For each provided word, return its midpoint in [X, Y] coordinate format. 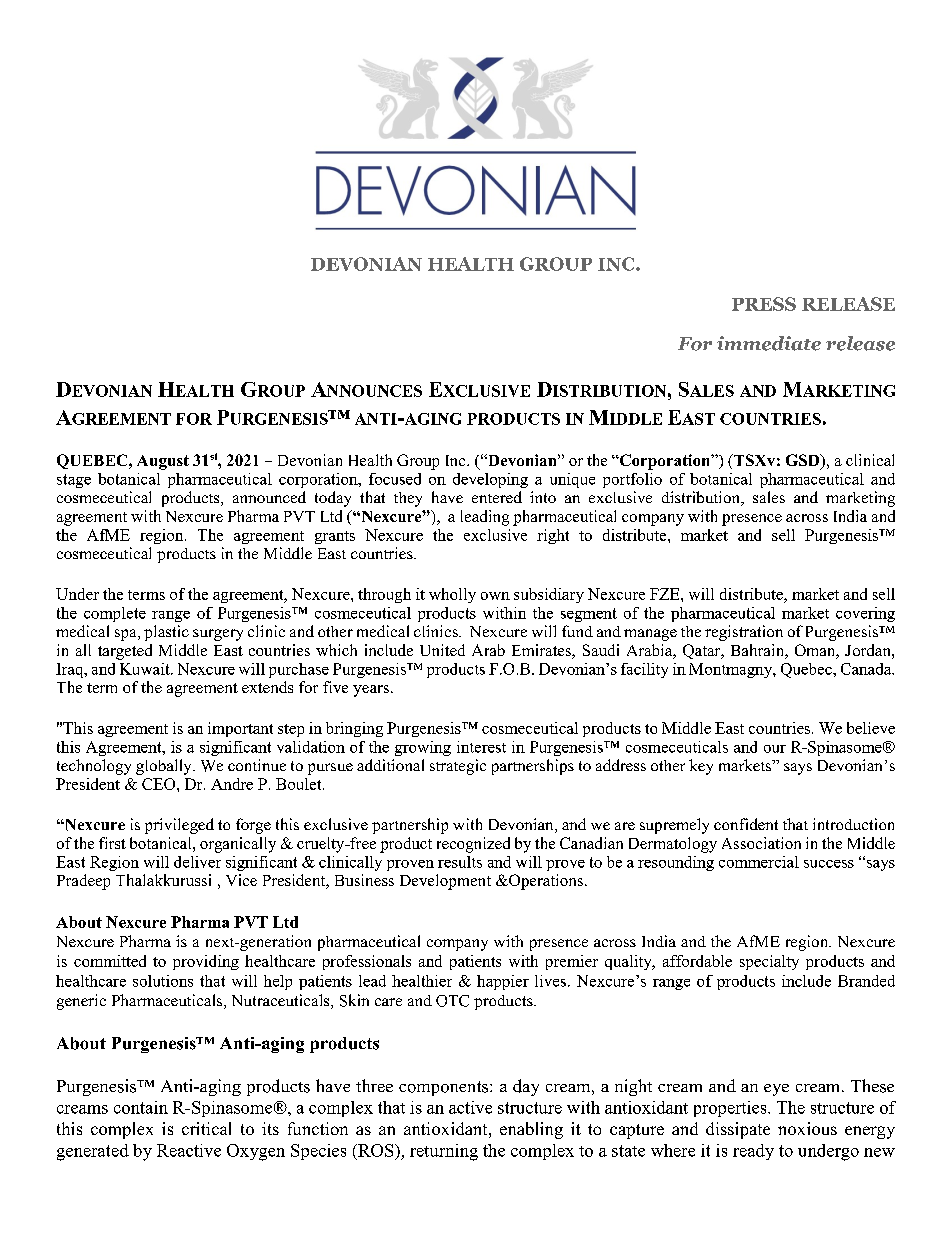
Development [445, 882]
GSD [804, 461]
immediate [769, 343]
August [163, 462]
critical [206, 1128]
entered [497, 497]
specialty [769, 962]
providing [206, 962]
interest [481, 747]
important [240, 729]
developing [490, 480]
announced [269, 497]
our [775, 749]
